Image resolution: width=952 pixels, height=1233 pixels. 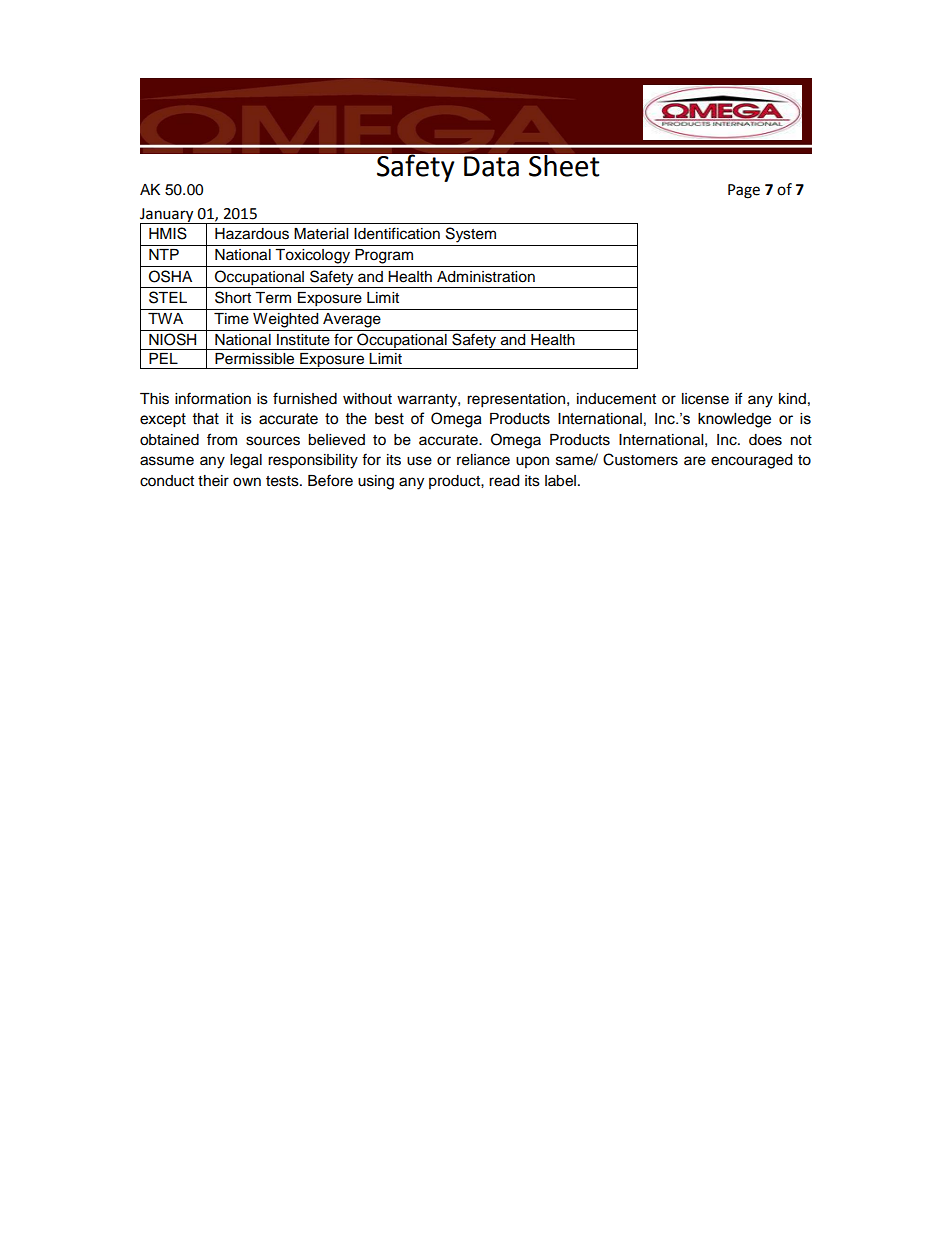 What do you see at coordinates (273, 298) in the page?
I see `Term` at bounding box center [273, 298].
